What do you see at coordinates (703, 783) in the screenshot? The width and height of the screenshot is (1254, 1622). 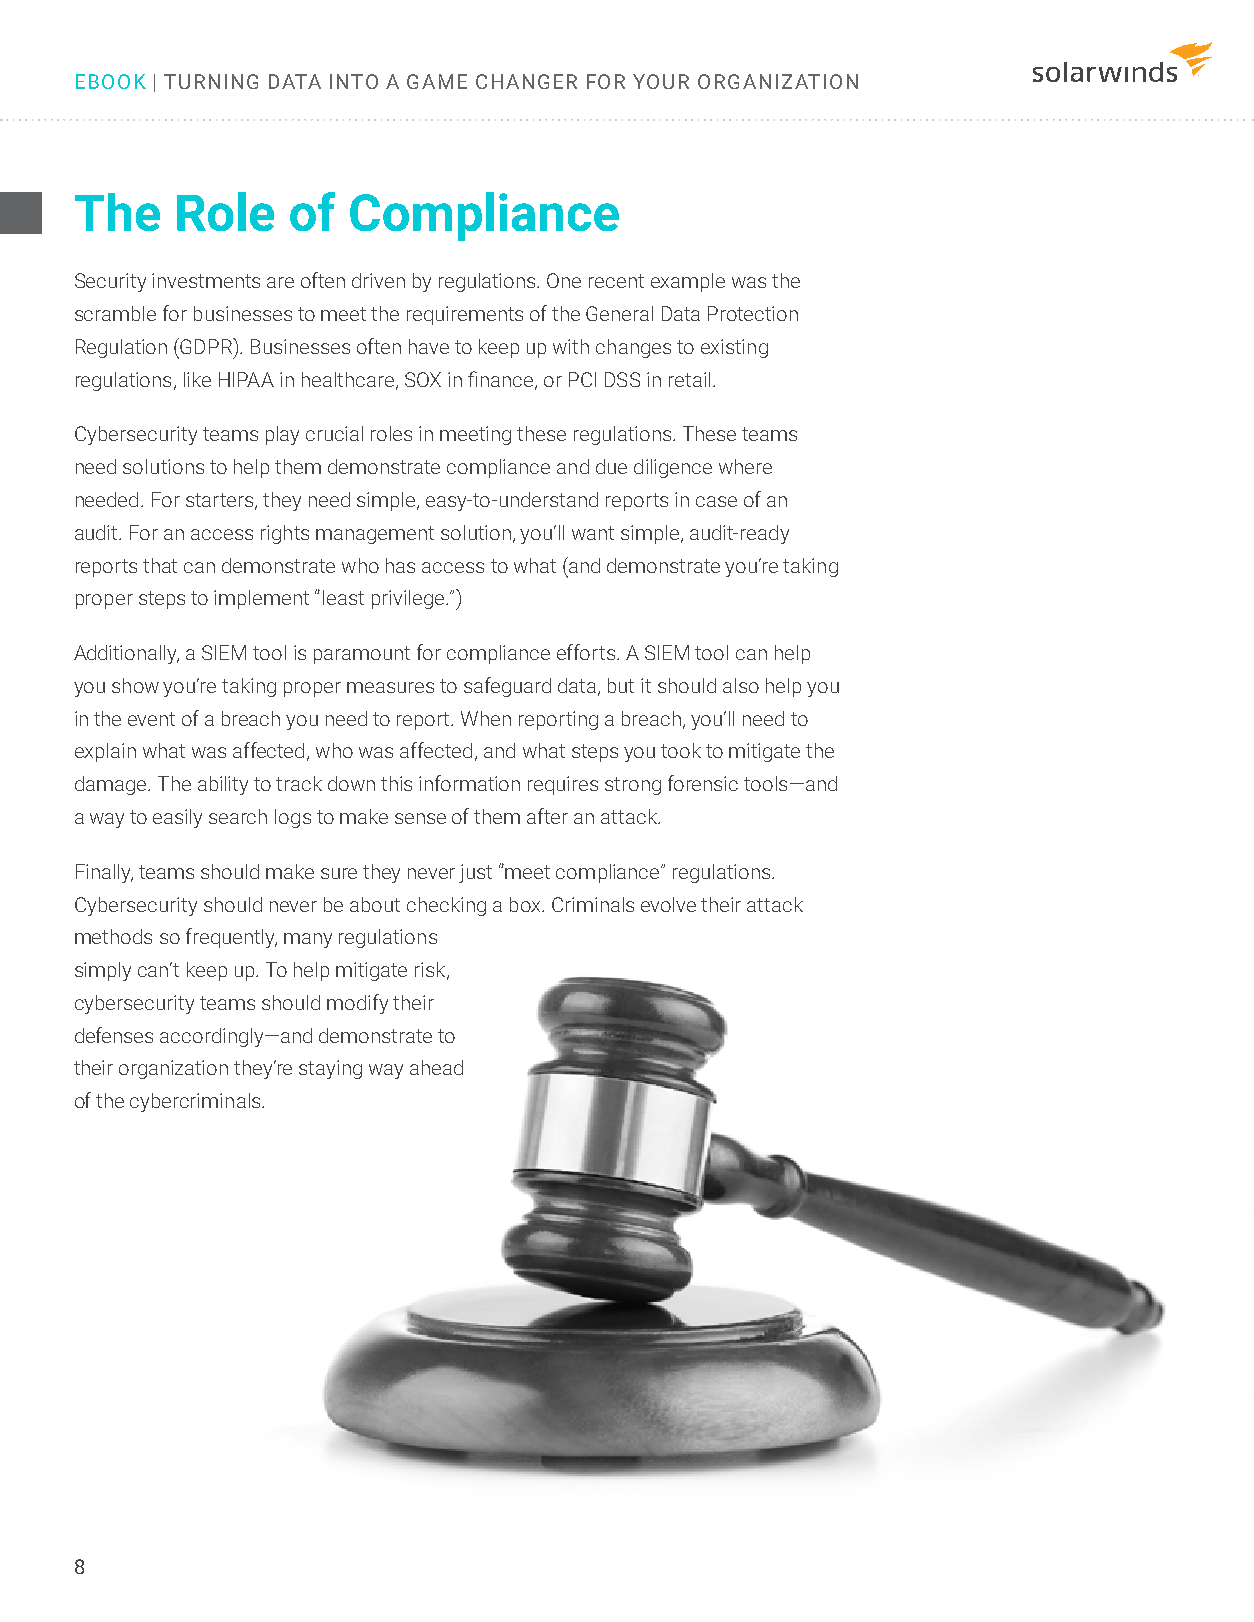 I see `forensic` at bounding box center [703, 783].
